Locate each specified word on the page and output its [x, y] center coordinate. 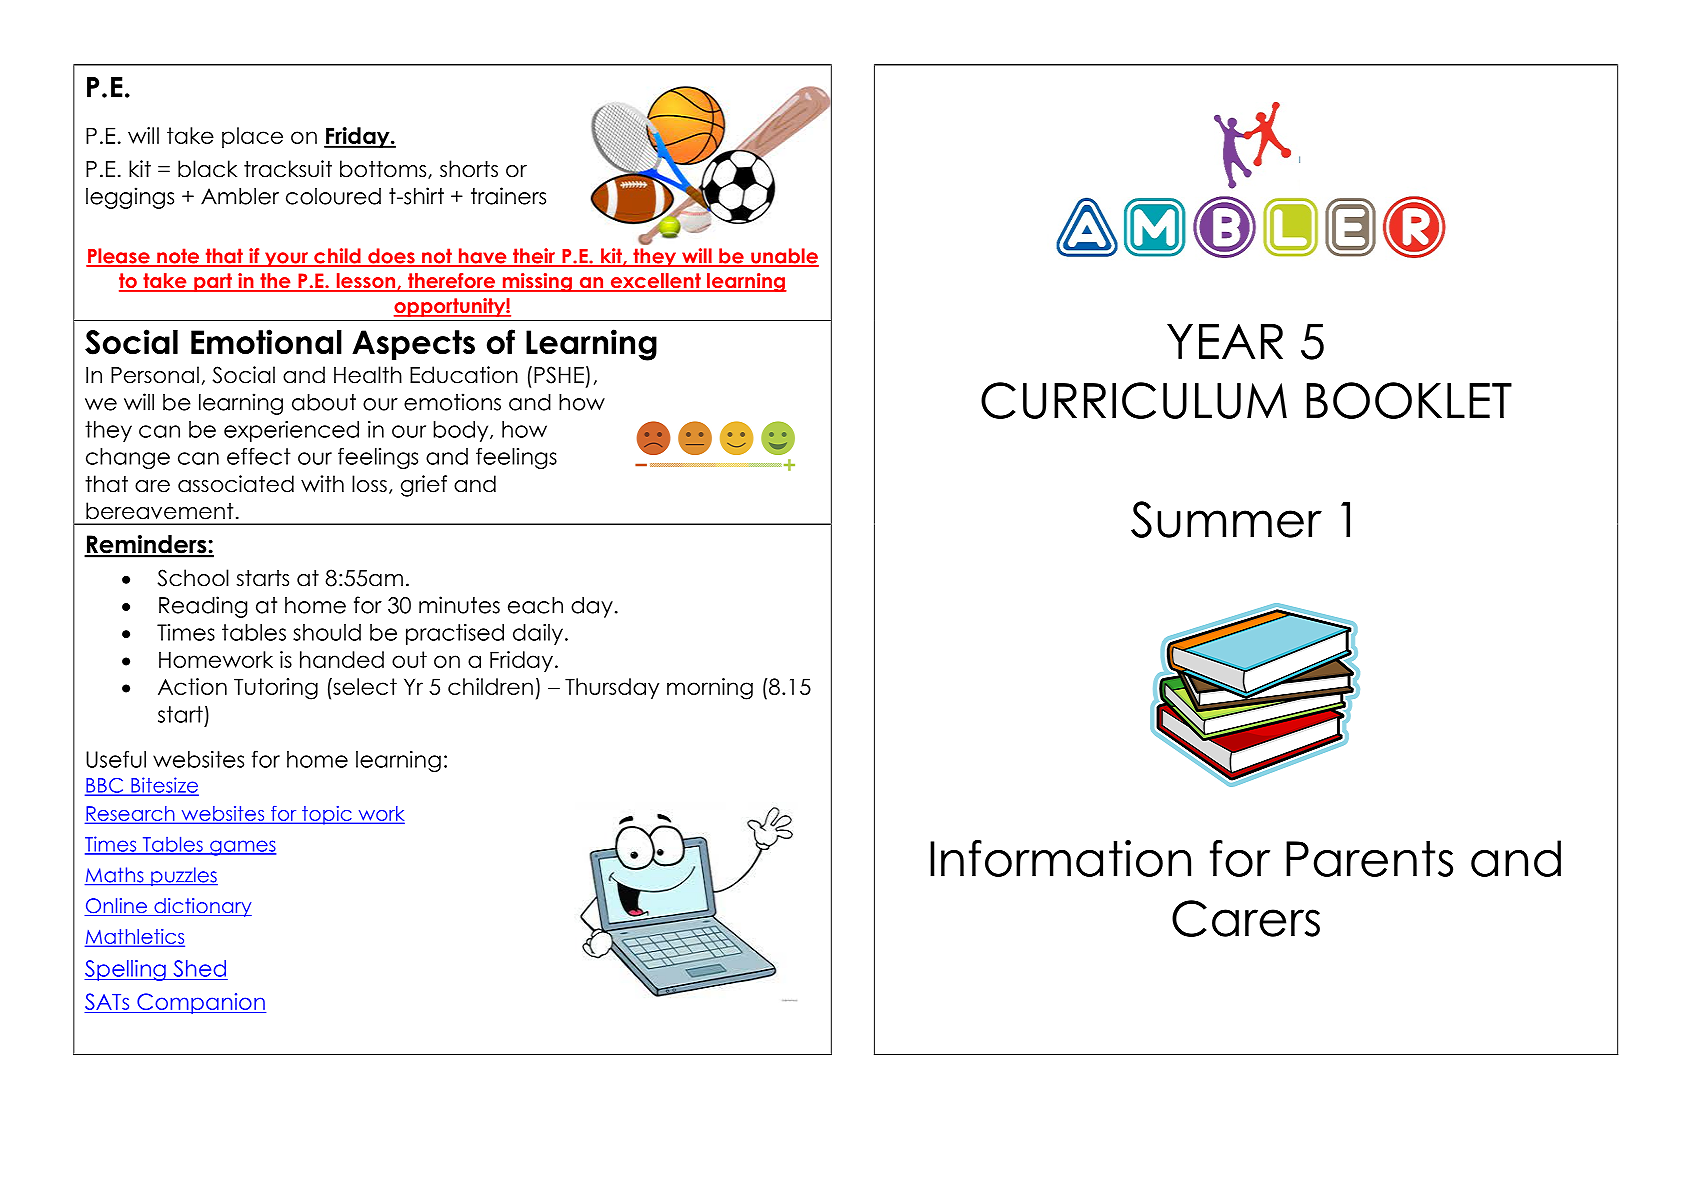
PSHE [559, 375]
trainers [508, 196]
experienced [291, 431]
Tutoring [276, 689]
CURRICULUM [1134, 400]
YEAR [1225, 341]
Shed [200, 968]
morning [710, 689]
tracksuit [288, 169]
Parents [1369, 859]
